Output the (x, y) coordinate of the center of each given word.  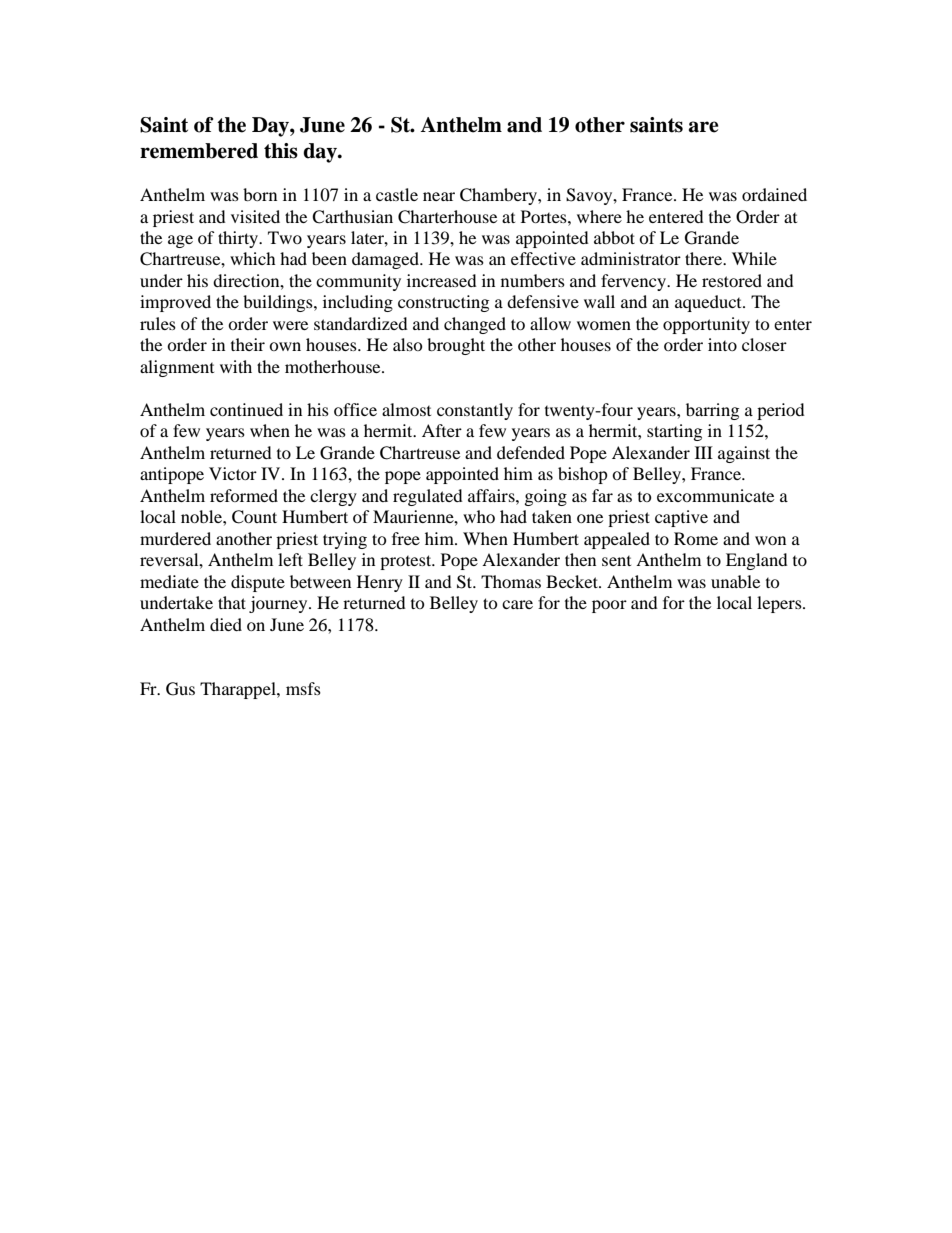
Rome (696, 538)
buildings (279, 303)
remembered (199, 151)
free (406, 538)
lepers (780, 604)
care (517, 604)
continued (246, 409)
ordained (774, 194)
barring (712, 411)
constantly (475, 411)
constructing (443, 303)
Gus (180, 689)
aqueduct (709, 303)
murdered (175, 538)
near (439, 196)
